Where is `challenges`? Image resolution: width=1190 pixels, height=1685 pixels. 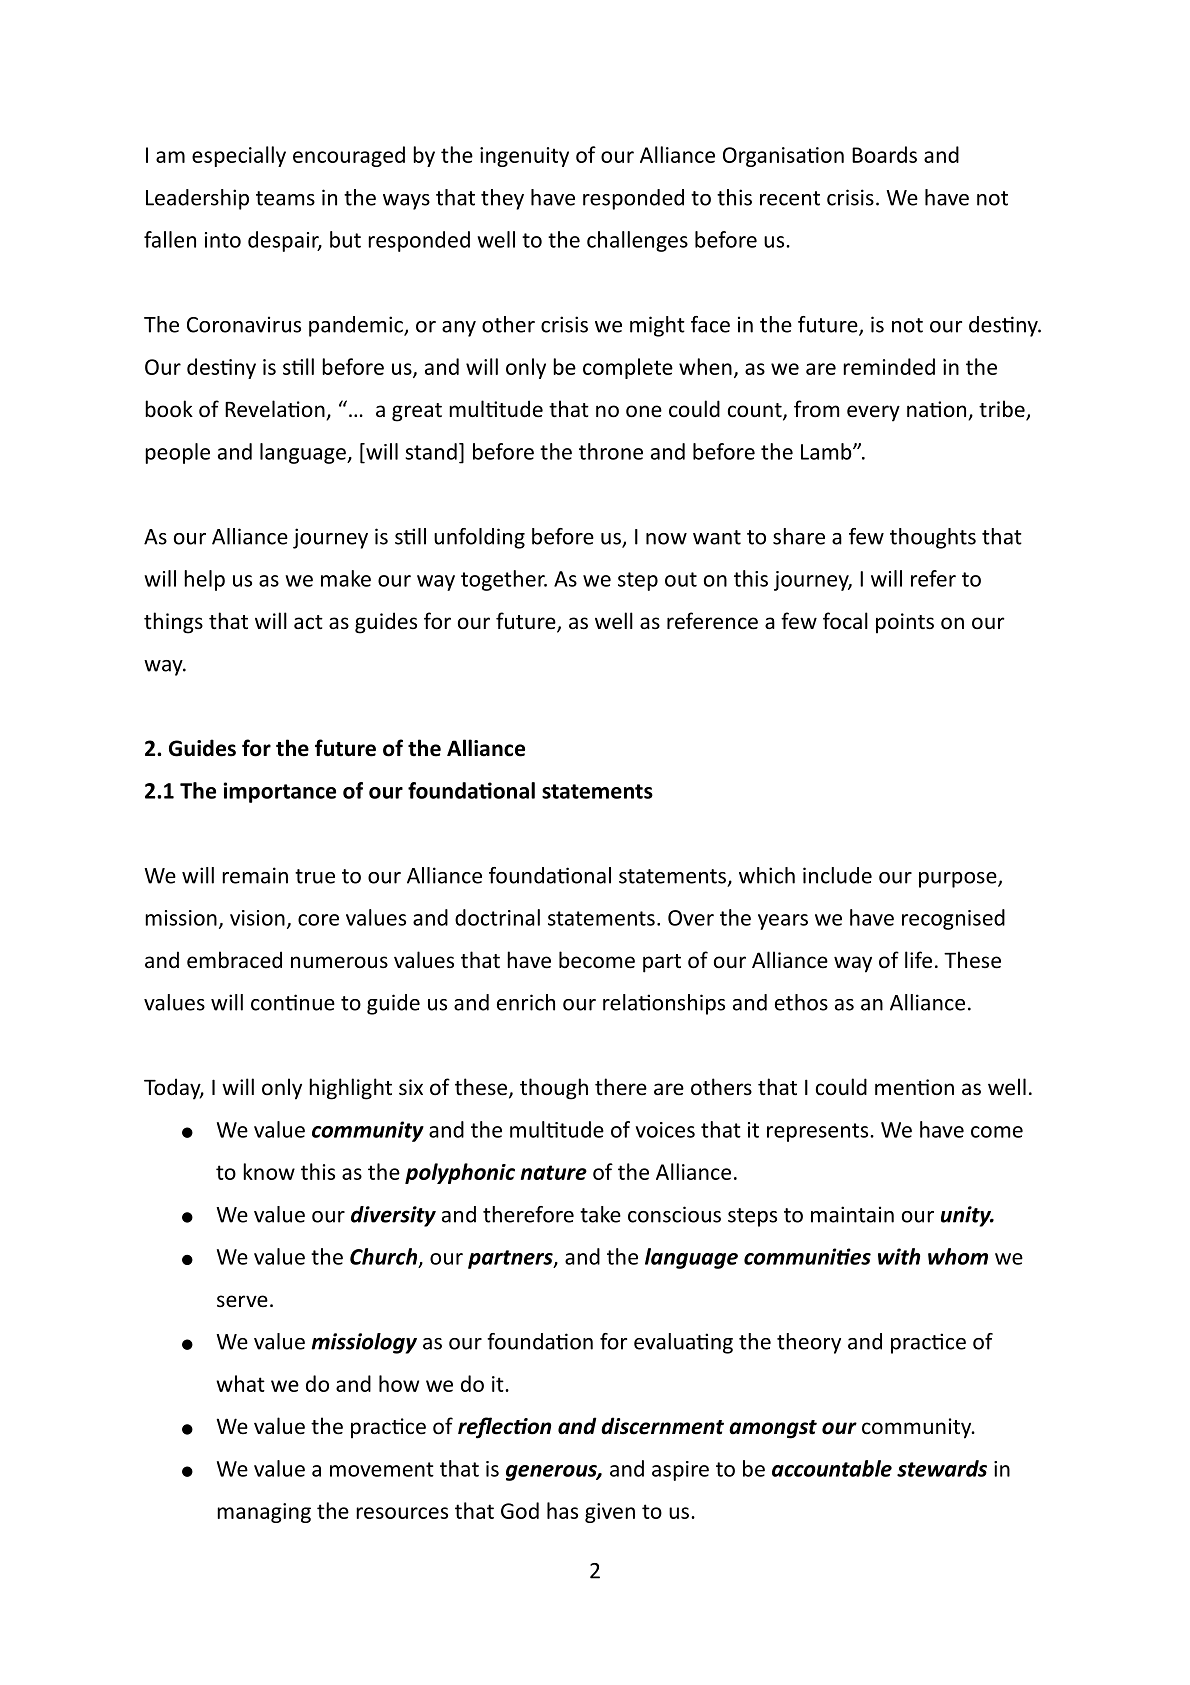 challenges is located at coordinates (637, 241).
